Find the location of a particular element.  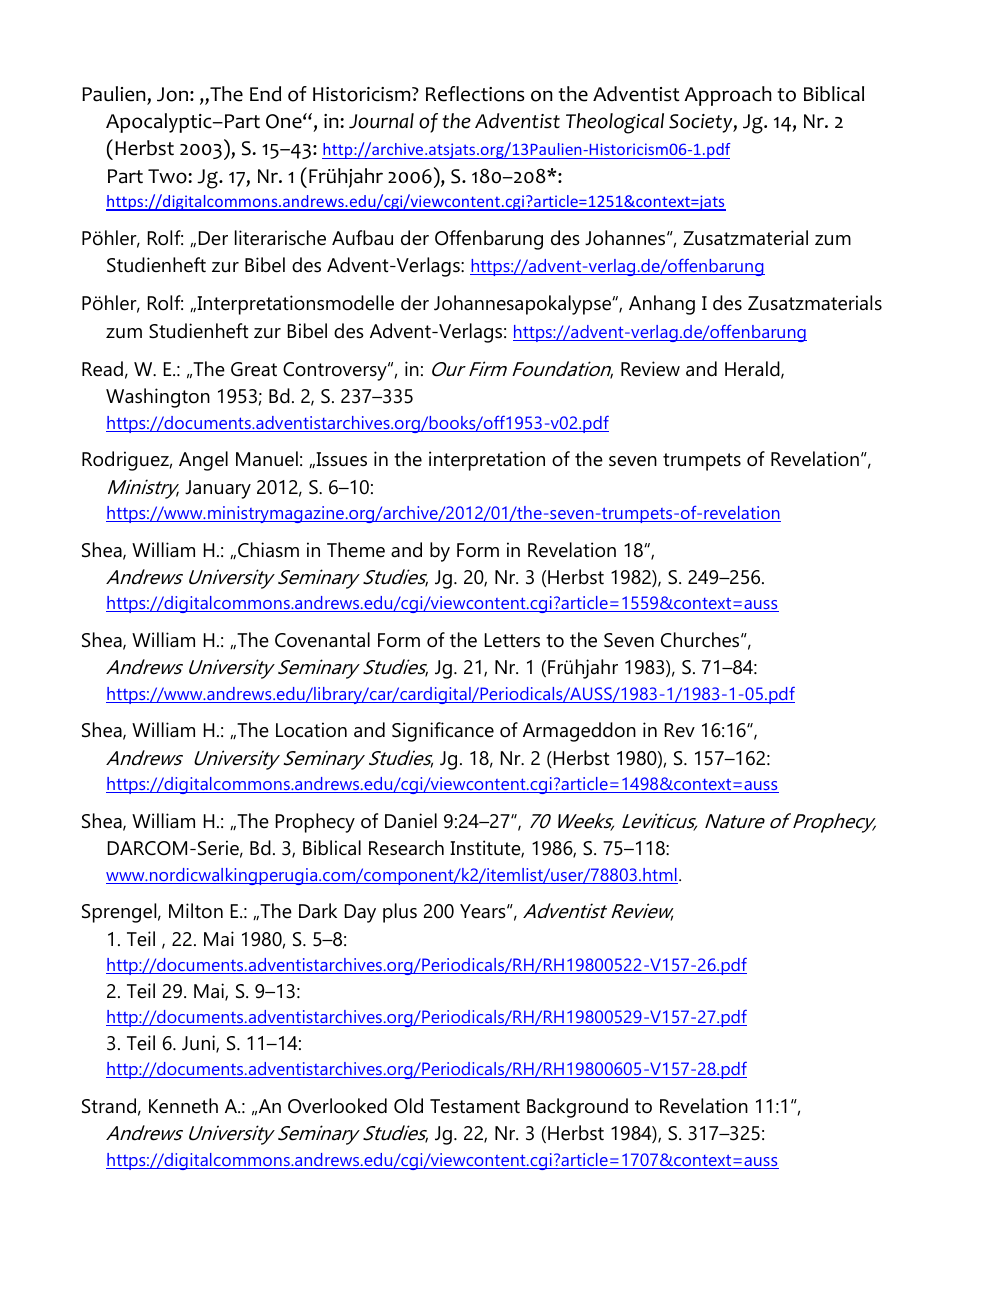

Theological is located at coordinates (615, 123).
